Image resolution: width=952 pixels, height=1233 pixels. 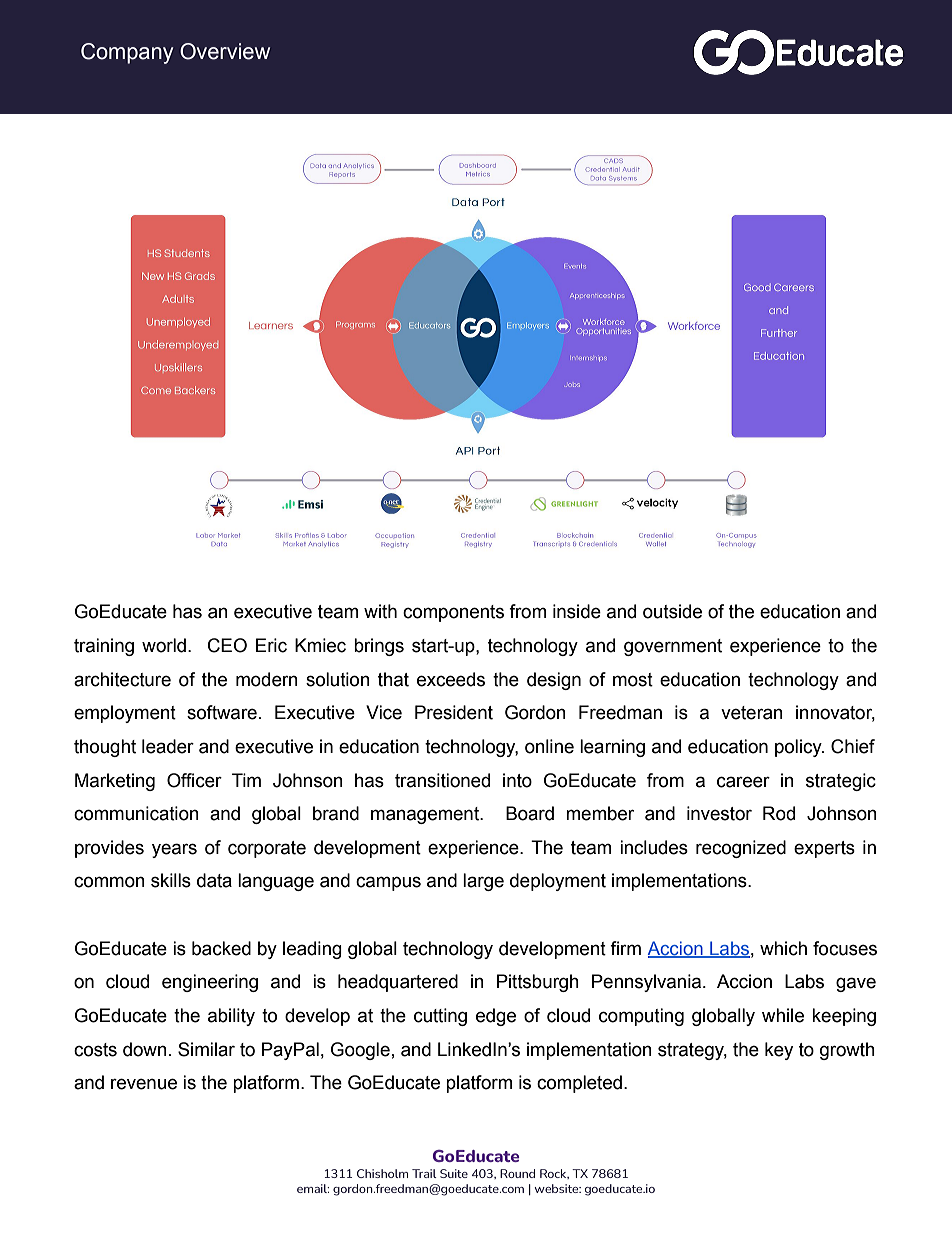 I want to click on revenue, so click(x=144, y=1084).
